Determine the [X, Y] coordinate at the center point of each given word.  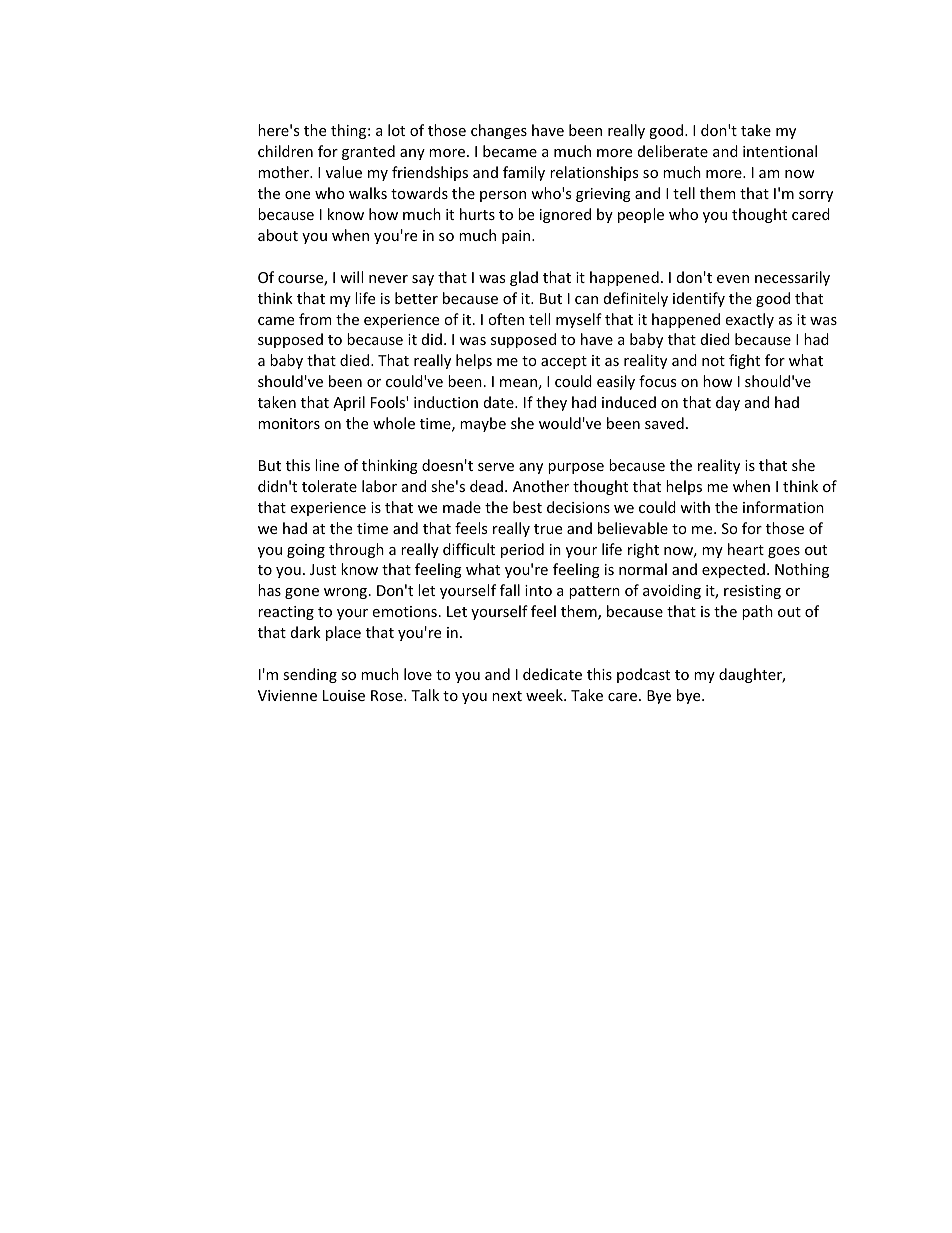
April [349, 403]
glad [524, 278]
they [551, 403]
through [356, 550]
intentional [780, 151]
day [728, 403]
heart [746, 549]
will [351, 277]
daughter [752, 675]
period [522, 550]
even [733, 279]
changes [499, 131]
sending [310, 675]
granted [368, 152]
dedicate [552, 674]
